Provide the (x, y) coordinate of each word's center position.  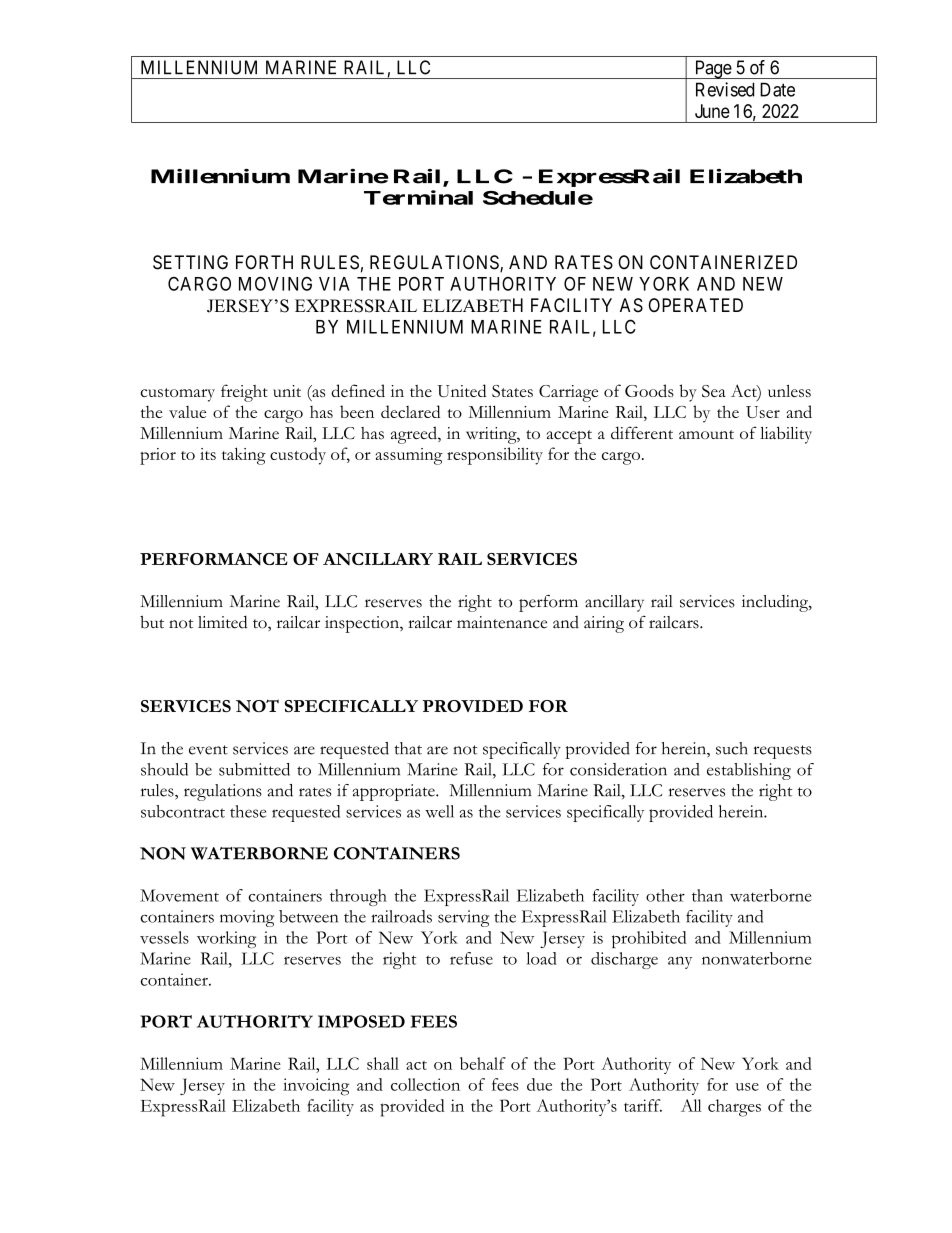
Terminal (418, 197)
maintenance (502, 622)
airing (604, 624)
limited (222, 622)
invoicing (316, 1087)
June (712, 111)
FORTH (264, 262)
